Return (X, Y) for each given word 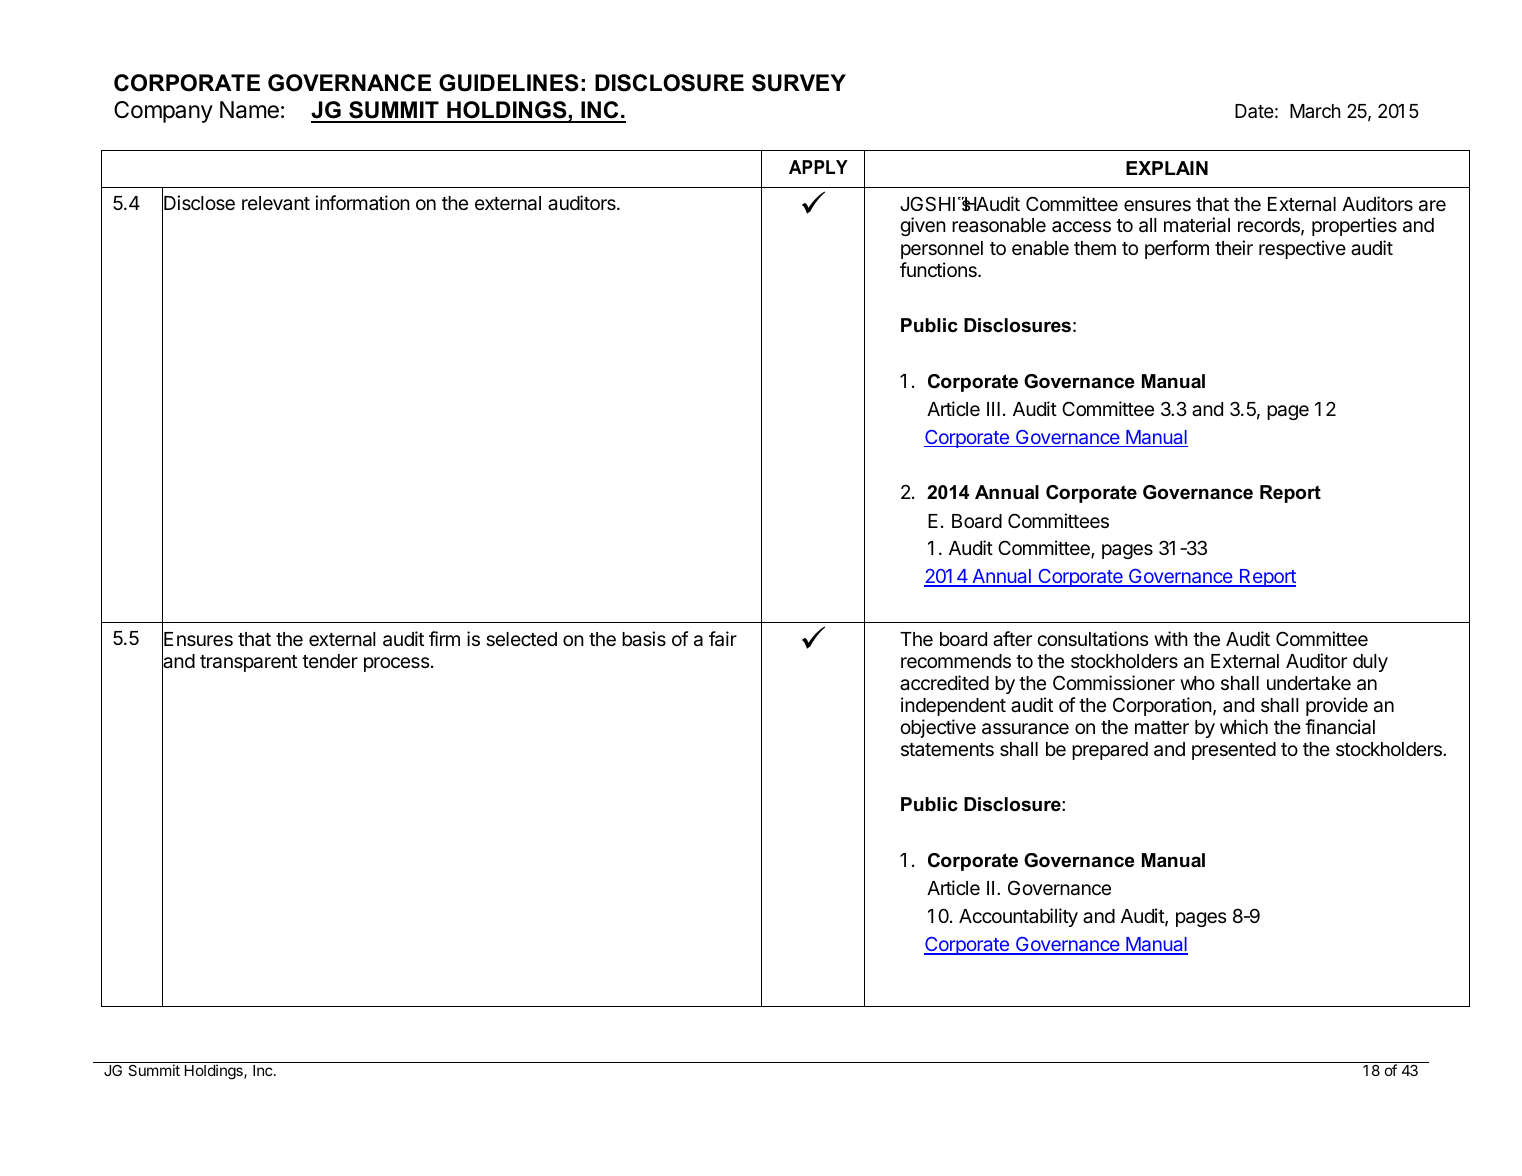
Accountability (1018, 917)
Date (1254, 111)
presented (1234, 751)
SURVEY (799, 83)
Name (249, 110)
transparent (248, 663)
